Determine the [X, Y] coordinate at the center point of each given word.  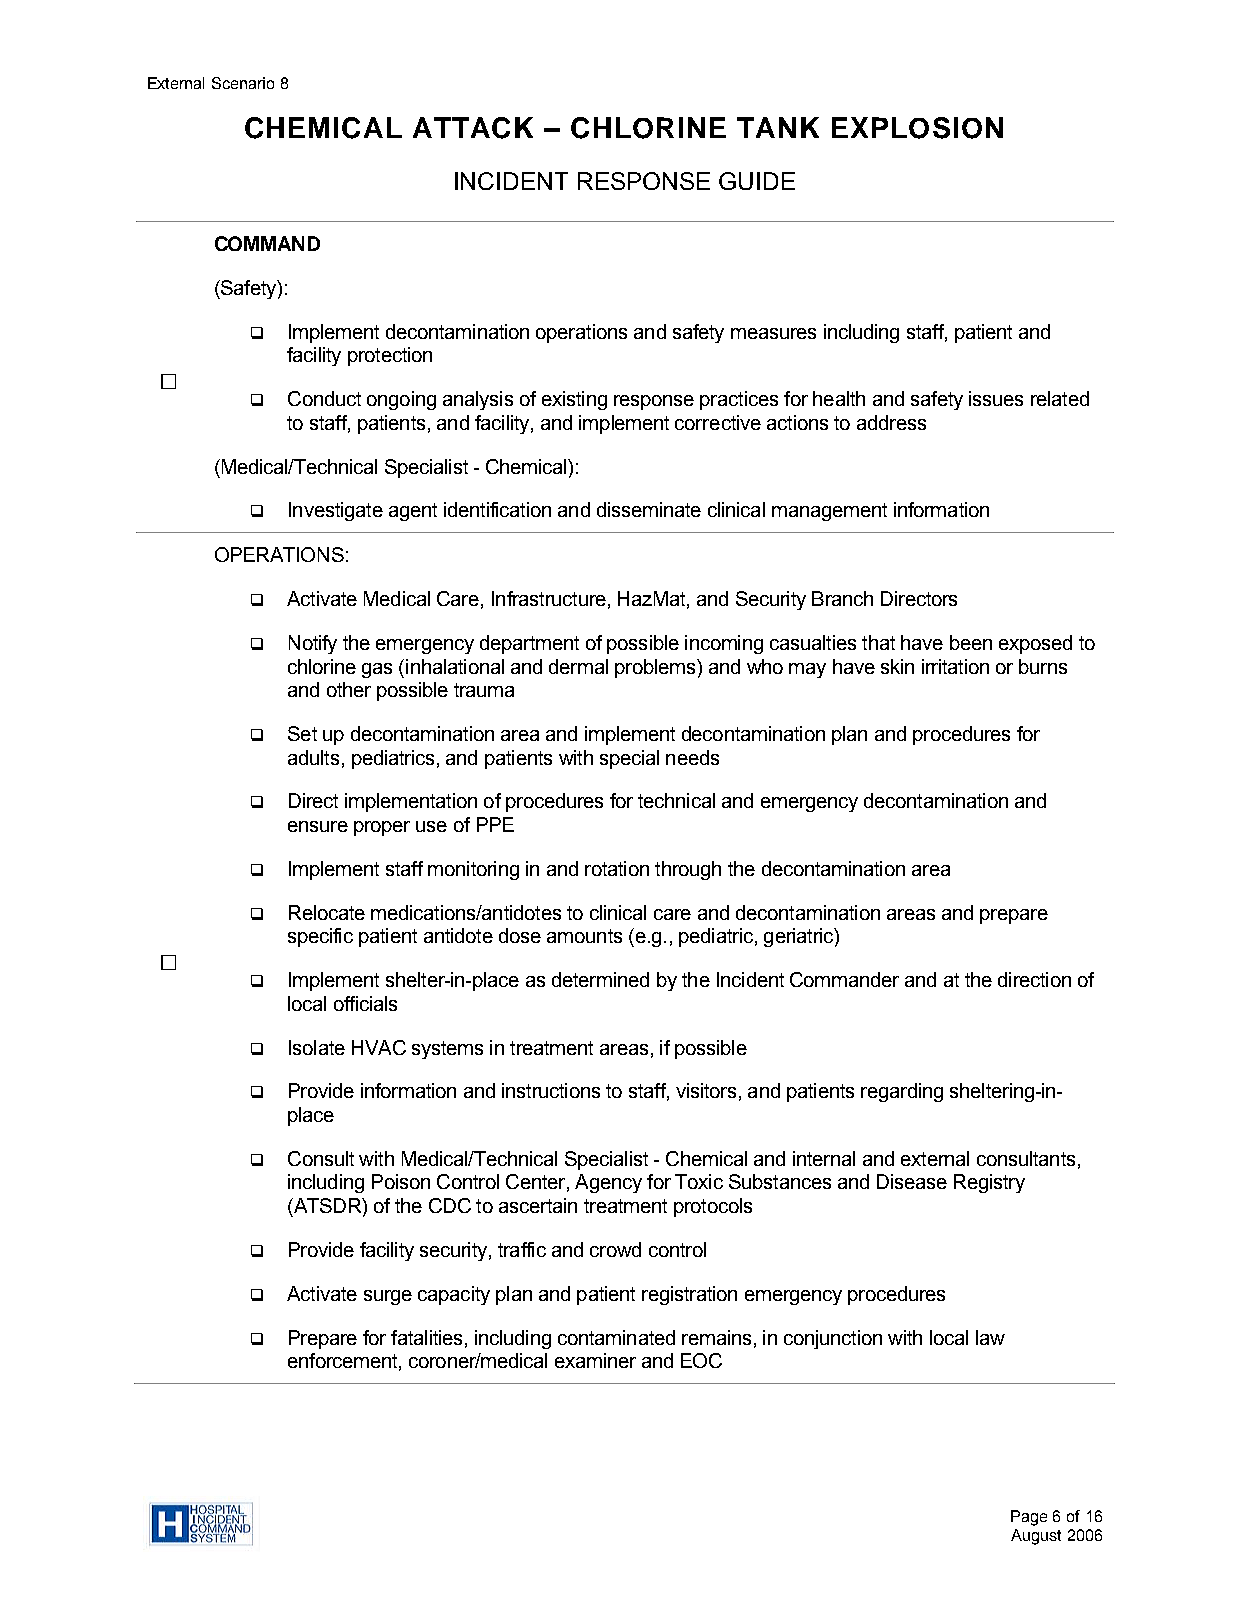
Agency [608, 1183]
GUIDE [757, 181]
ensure [318, 826]
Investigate [336, 511]
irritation [955, 666]
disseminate [649, 509]
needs [692, 757]
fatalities [426, 1337]
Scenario [243, 83]
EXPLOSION [917, 128]
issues [996, 398]
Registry [989, 1183]
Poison [401, 1181]
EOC [701, 1360]
